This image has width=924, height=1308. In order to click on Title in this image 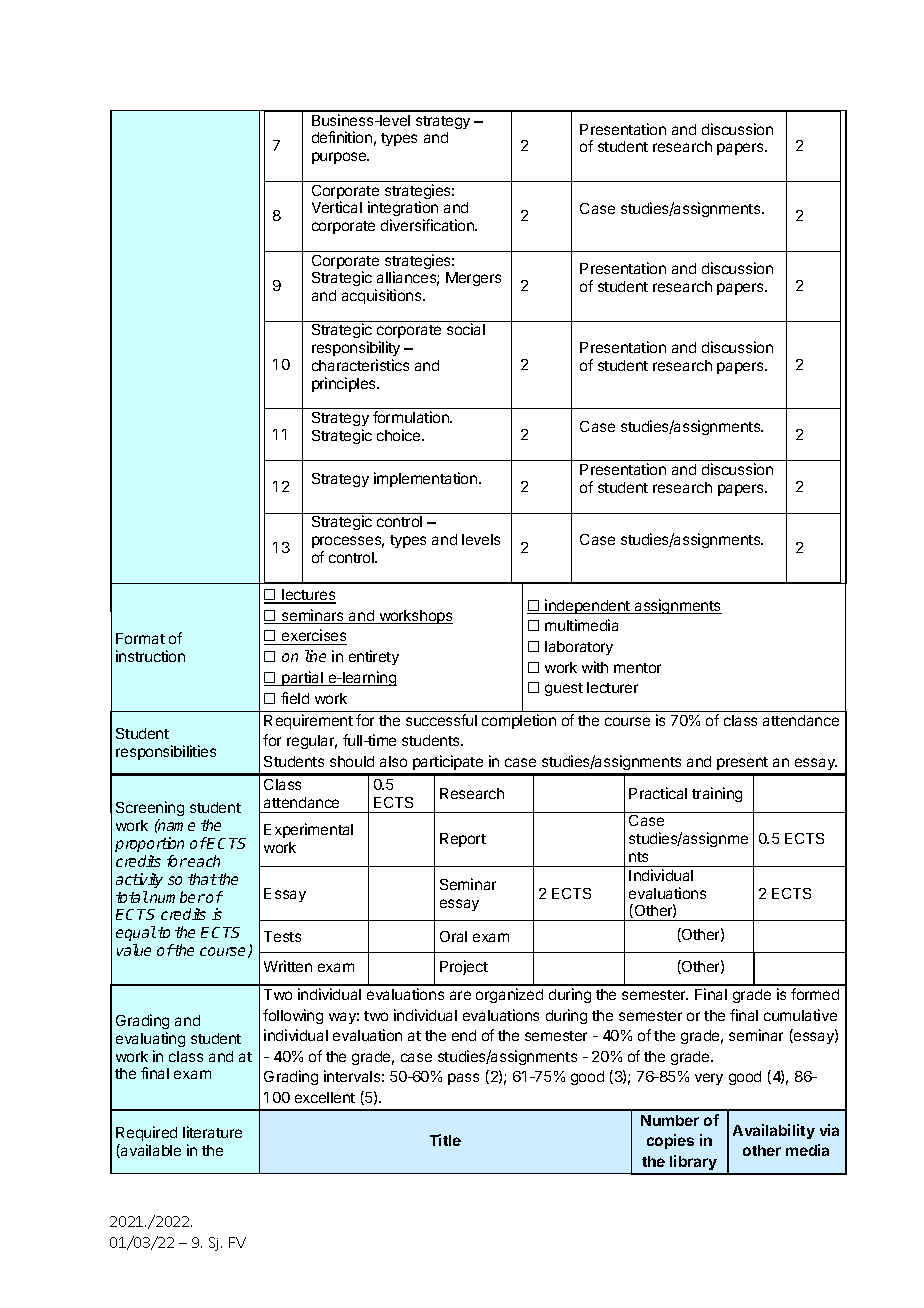, I will do `click(445, 1140)`.
